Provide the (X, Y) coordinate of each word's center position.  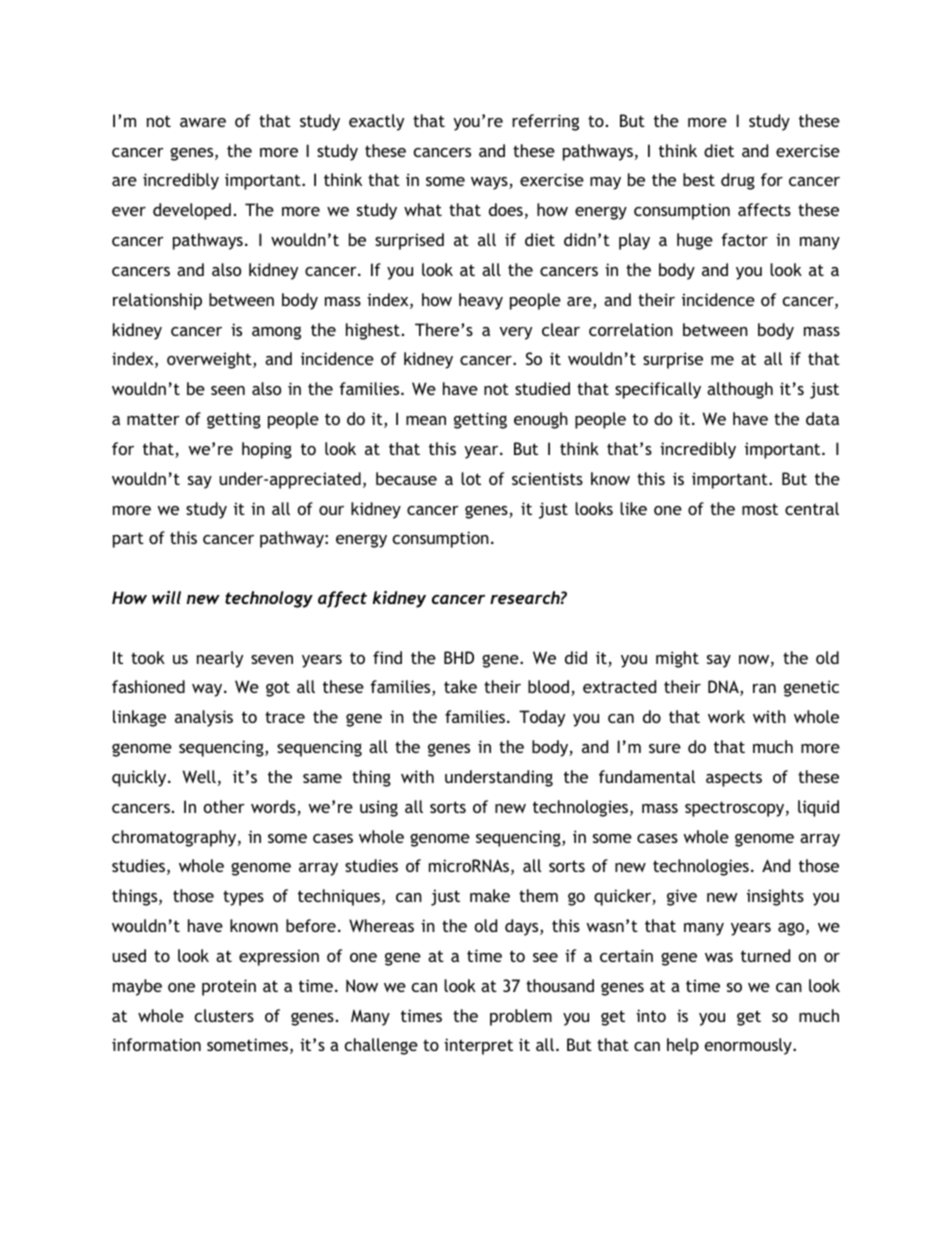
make (490, 895)
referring (545, 122)
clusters (224, 1015)
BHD (459, 657)
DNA (724, 688)
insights (775, 897)
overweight (210, 360)
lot (471, 478)
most (760, 509)
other (224, 806)
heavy (481, 301)
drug (738, 181)
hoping (267, 450)
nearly (220, 659)
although (740, 390)
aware (203, 122)
